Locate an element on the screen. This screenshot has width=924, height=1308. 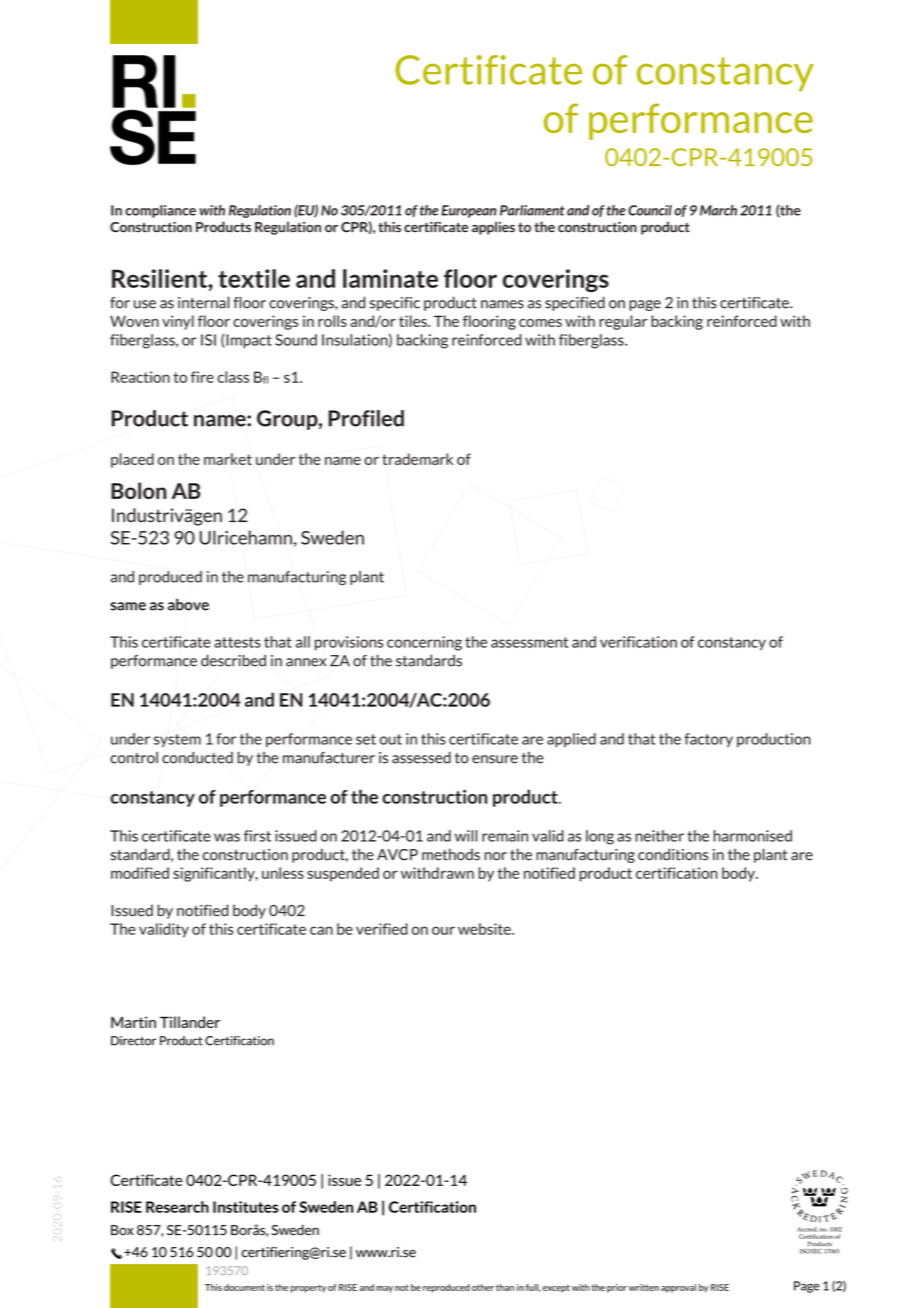
assessed is located at coordinates (421, 757).
